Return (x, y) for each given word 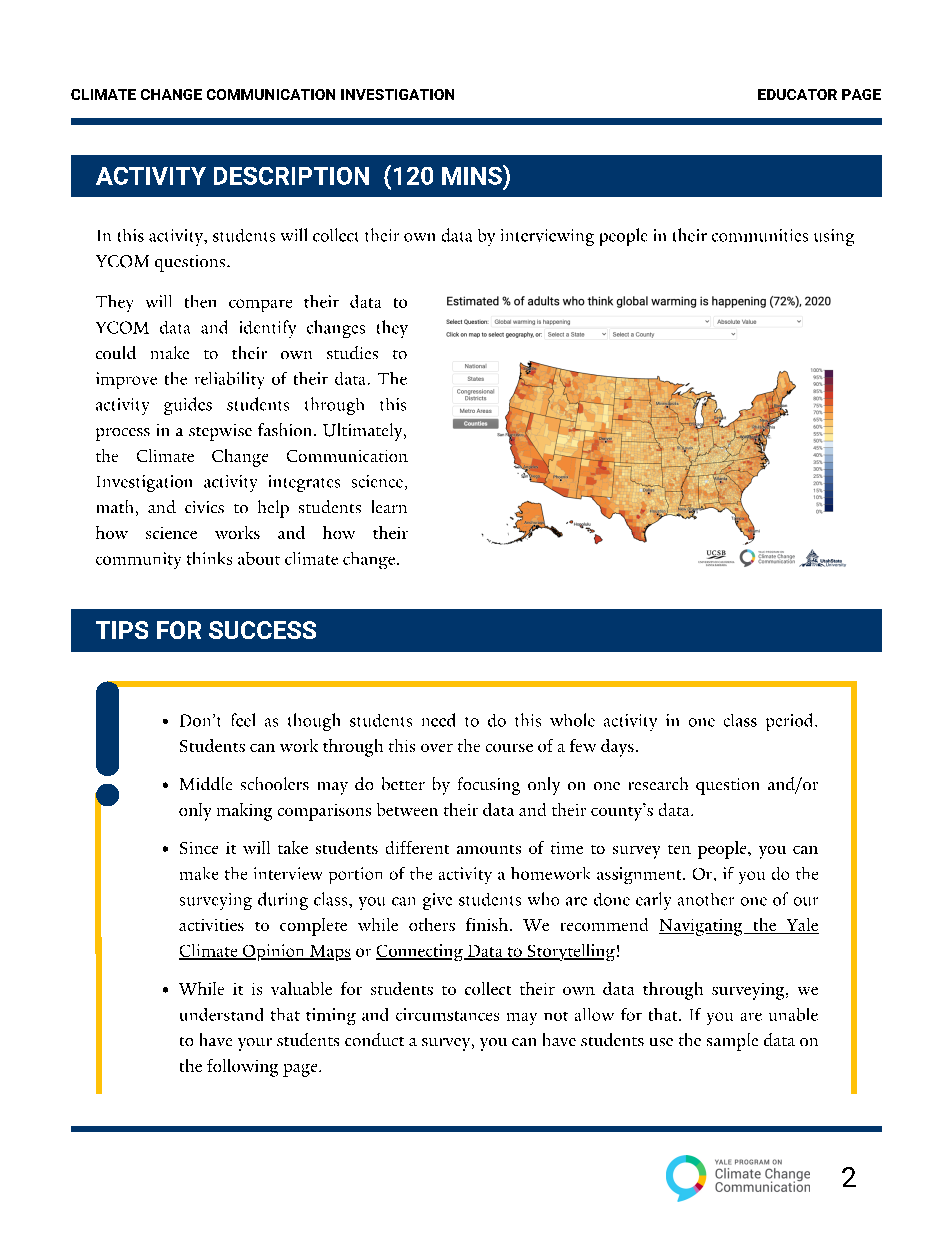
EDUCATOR (797, 94)
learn (389, 506)
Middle (206, 783)
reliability (229, 380)
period (791, 722)
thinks (209, 558)
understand (221, 1014)
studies (352, 352)
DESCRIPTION (291, 176)
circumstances (447, 1014)
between (407, 809)
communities (760, 235)
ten (679, 849)
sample (732, 1042)
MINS (473, 175)
